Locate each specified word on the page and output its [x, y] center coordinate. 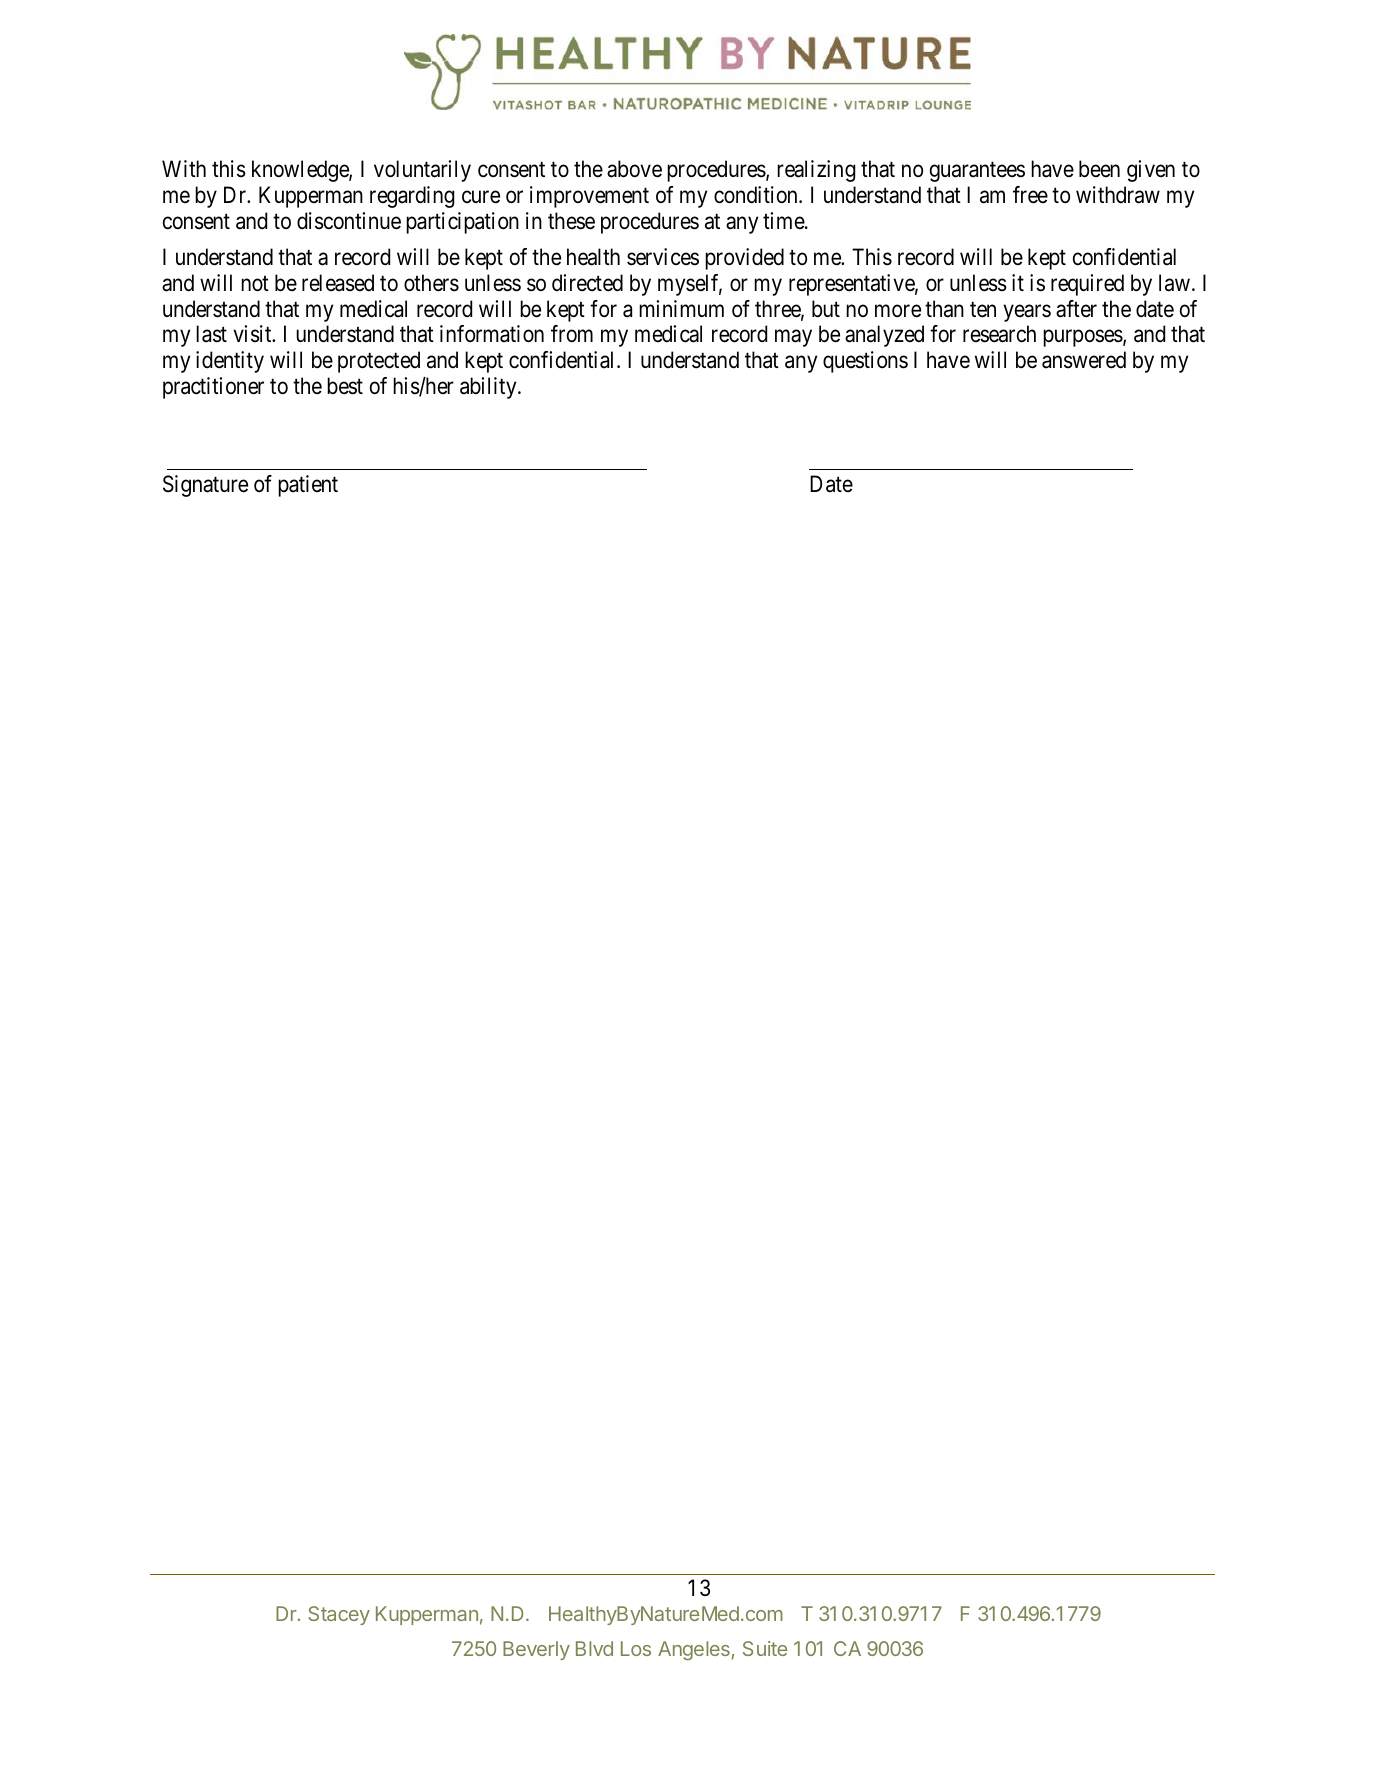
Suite [765, 1648]
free [1030, 195]
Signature [205, 486]
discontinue [349, 221]
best [345, 386]
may [793, 338]
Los [636, 1648]
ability [489, 388]
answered [1084, 360]
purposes [1083, 338]
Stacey [339, 1615]
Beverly [536, 1650]
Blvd [594, 1648]
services [663, 257]
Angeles [694, 1650]
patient [308, 486]
